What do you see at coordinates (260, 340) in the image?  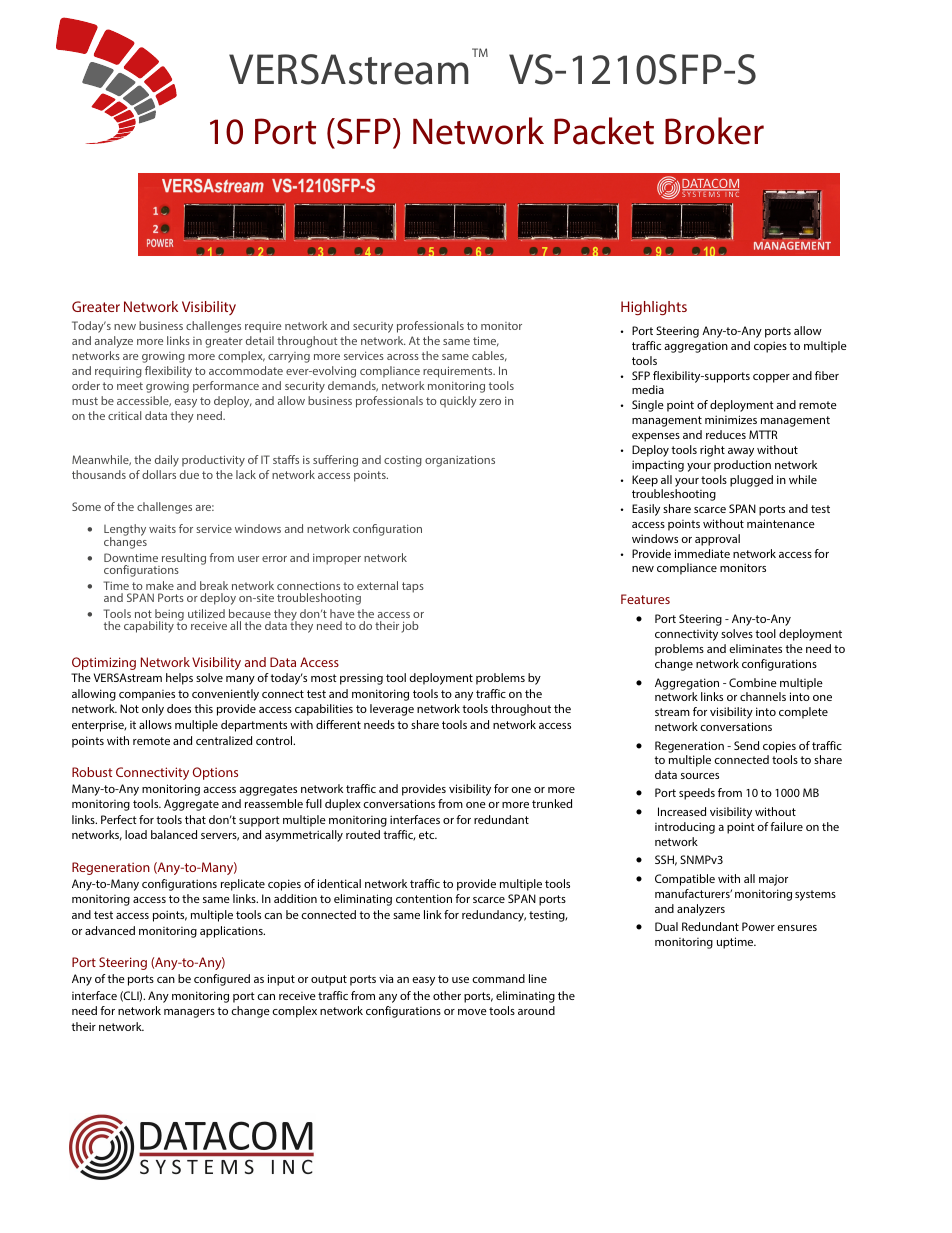 I see `detail` at bounding box center [260, 340].
